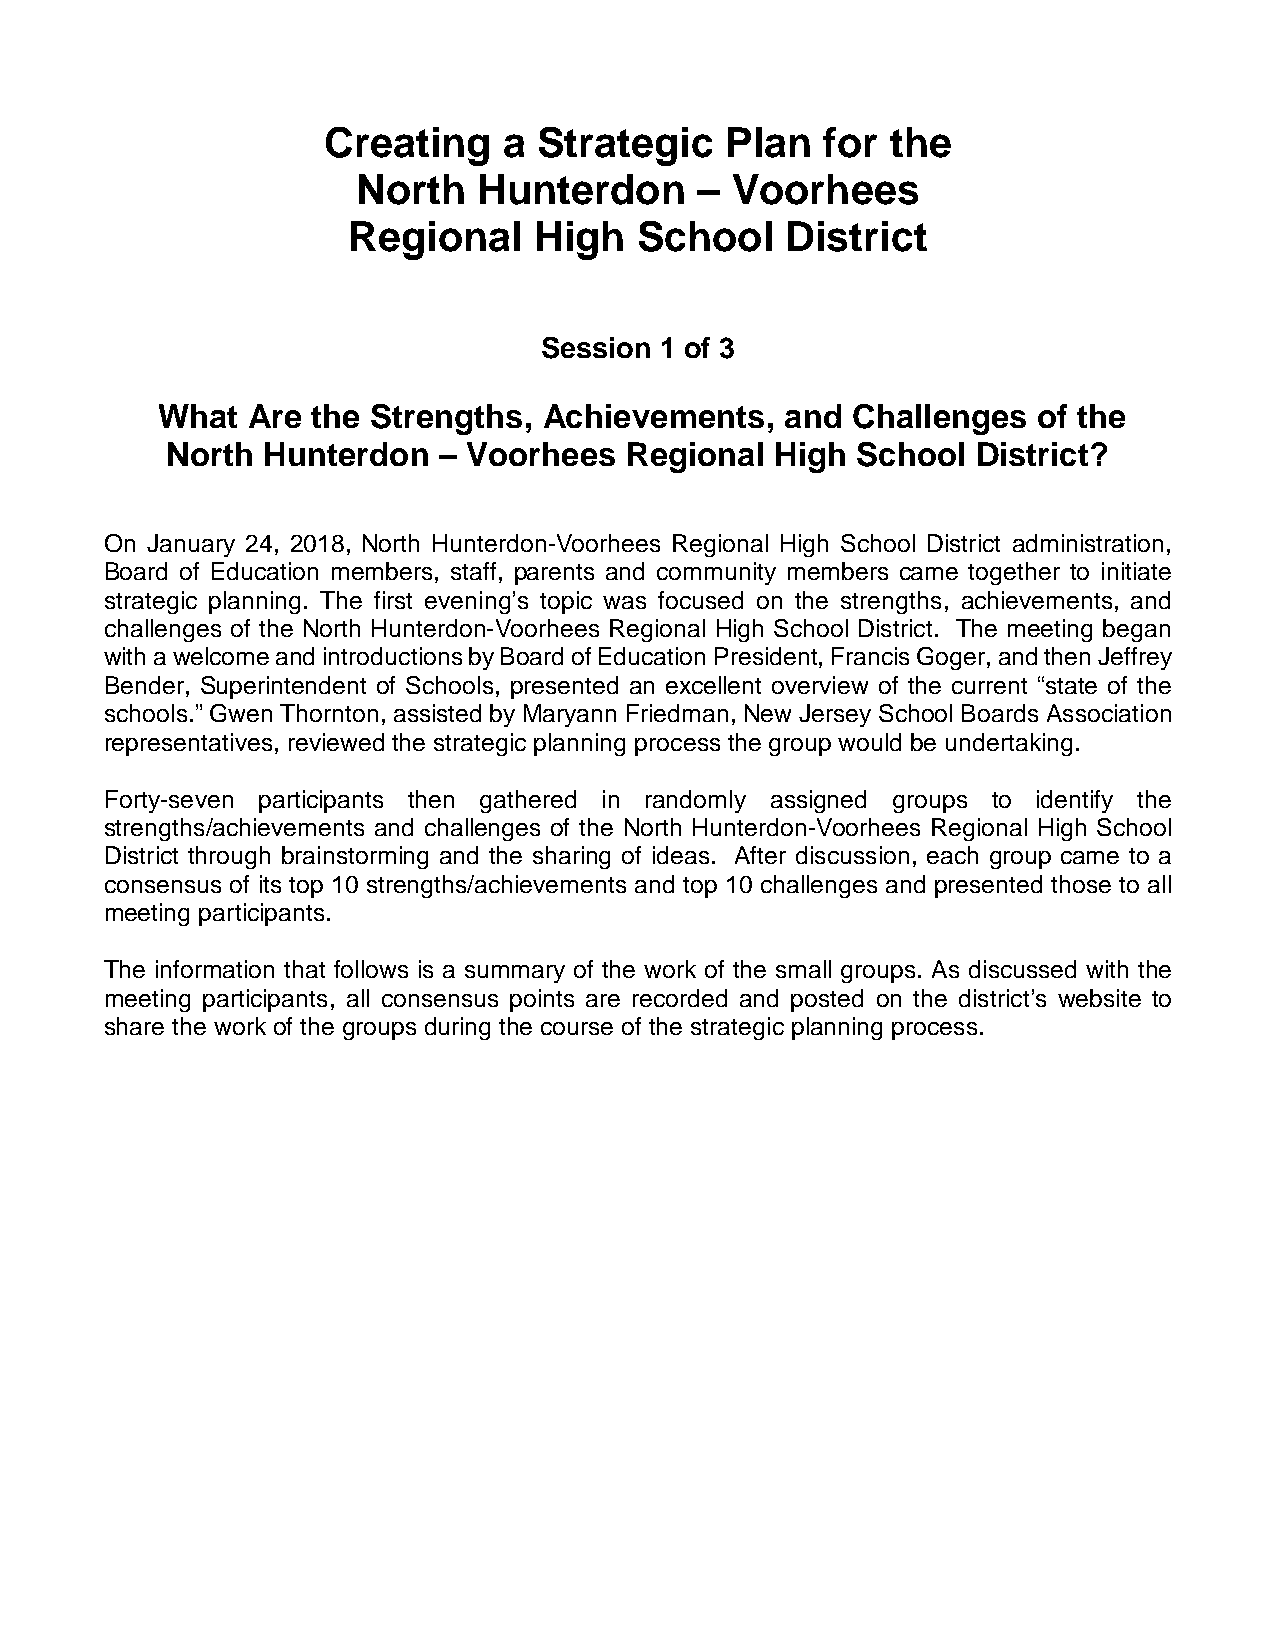 This screenshot has width=1261, height=1632. What do you see at coordinates (680, 998) in the screenshot?
I see `recorded` at bounding box center [680, 998].
